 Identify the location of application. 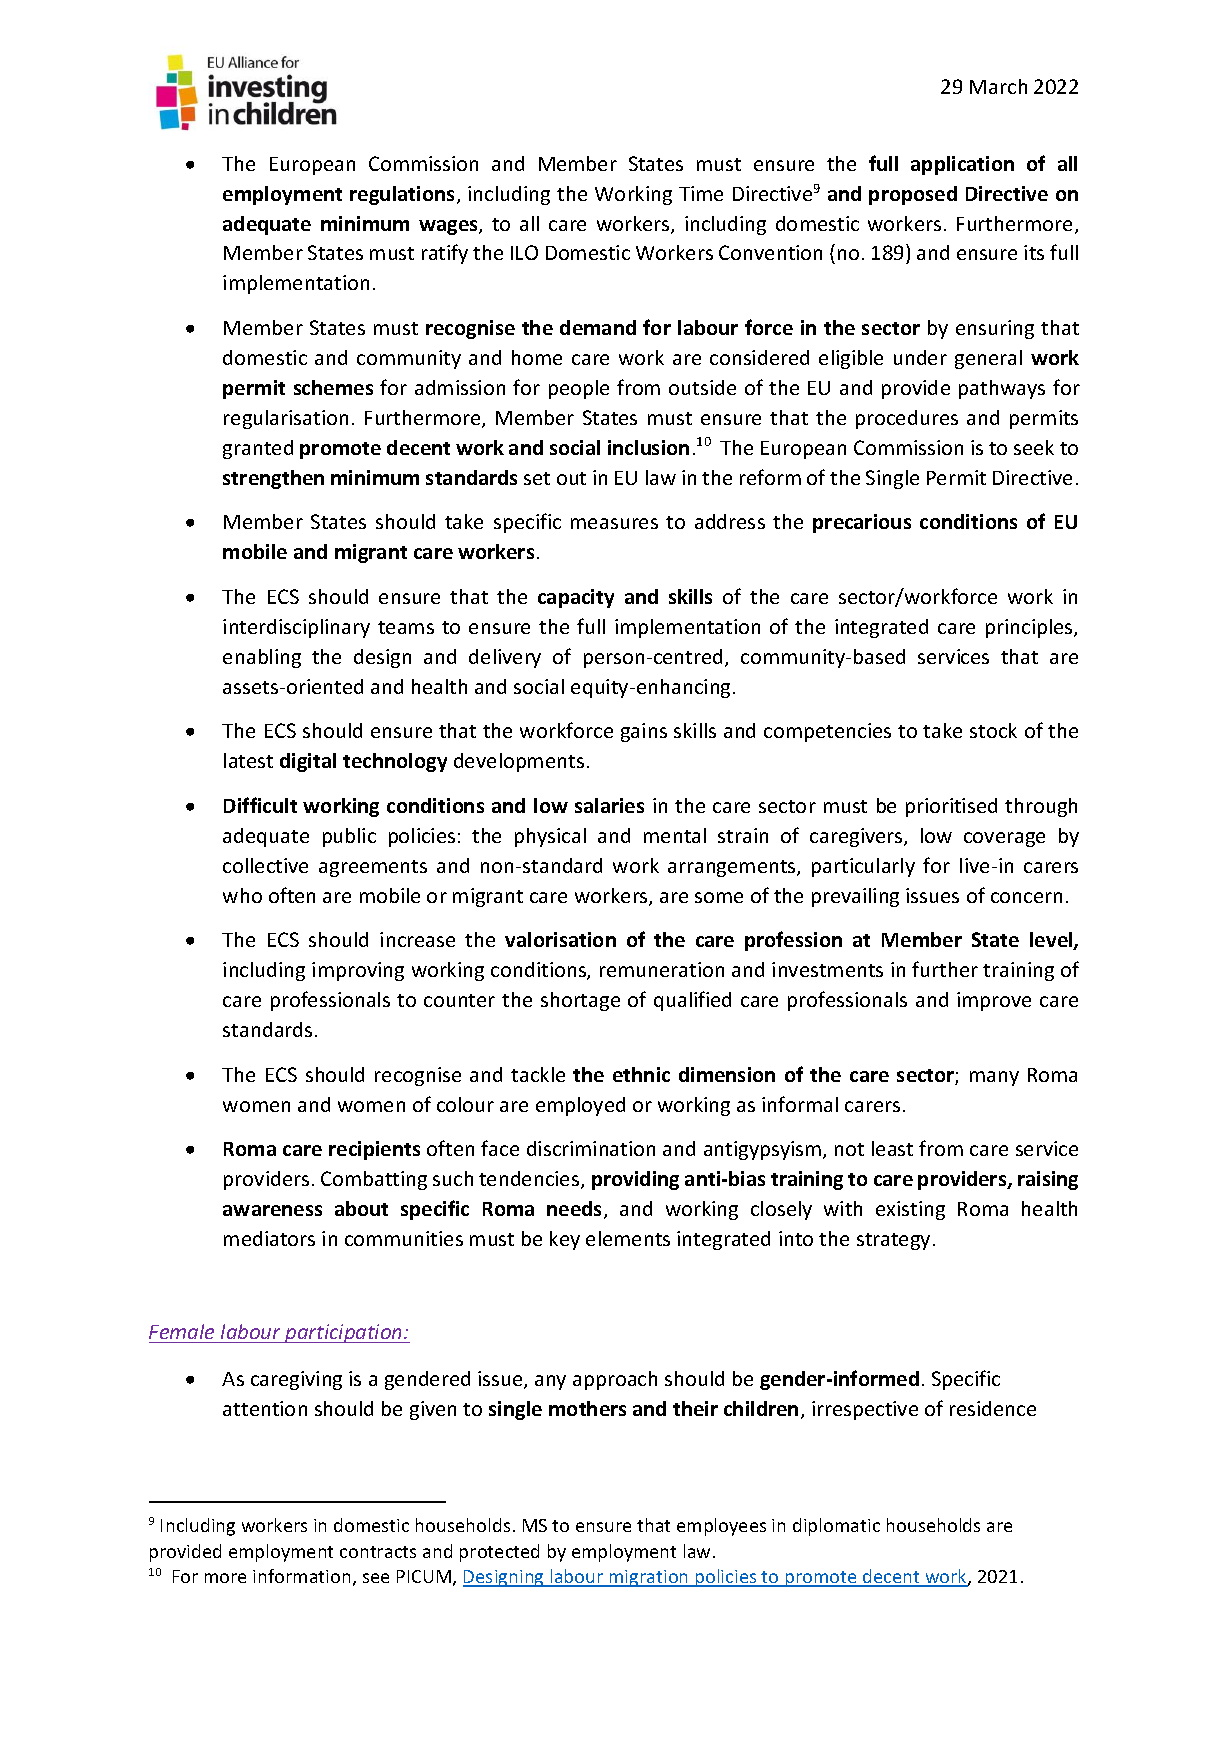
(962, 165).
